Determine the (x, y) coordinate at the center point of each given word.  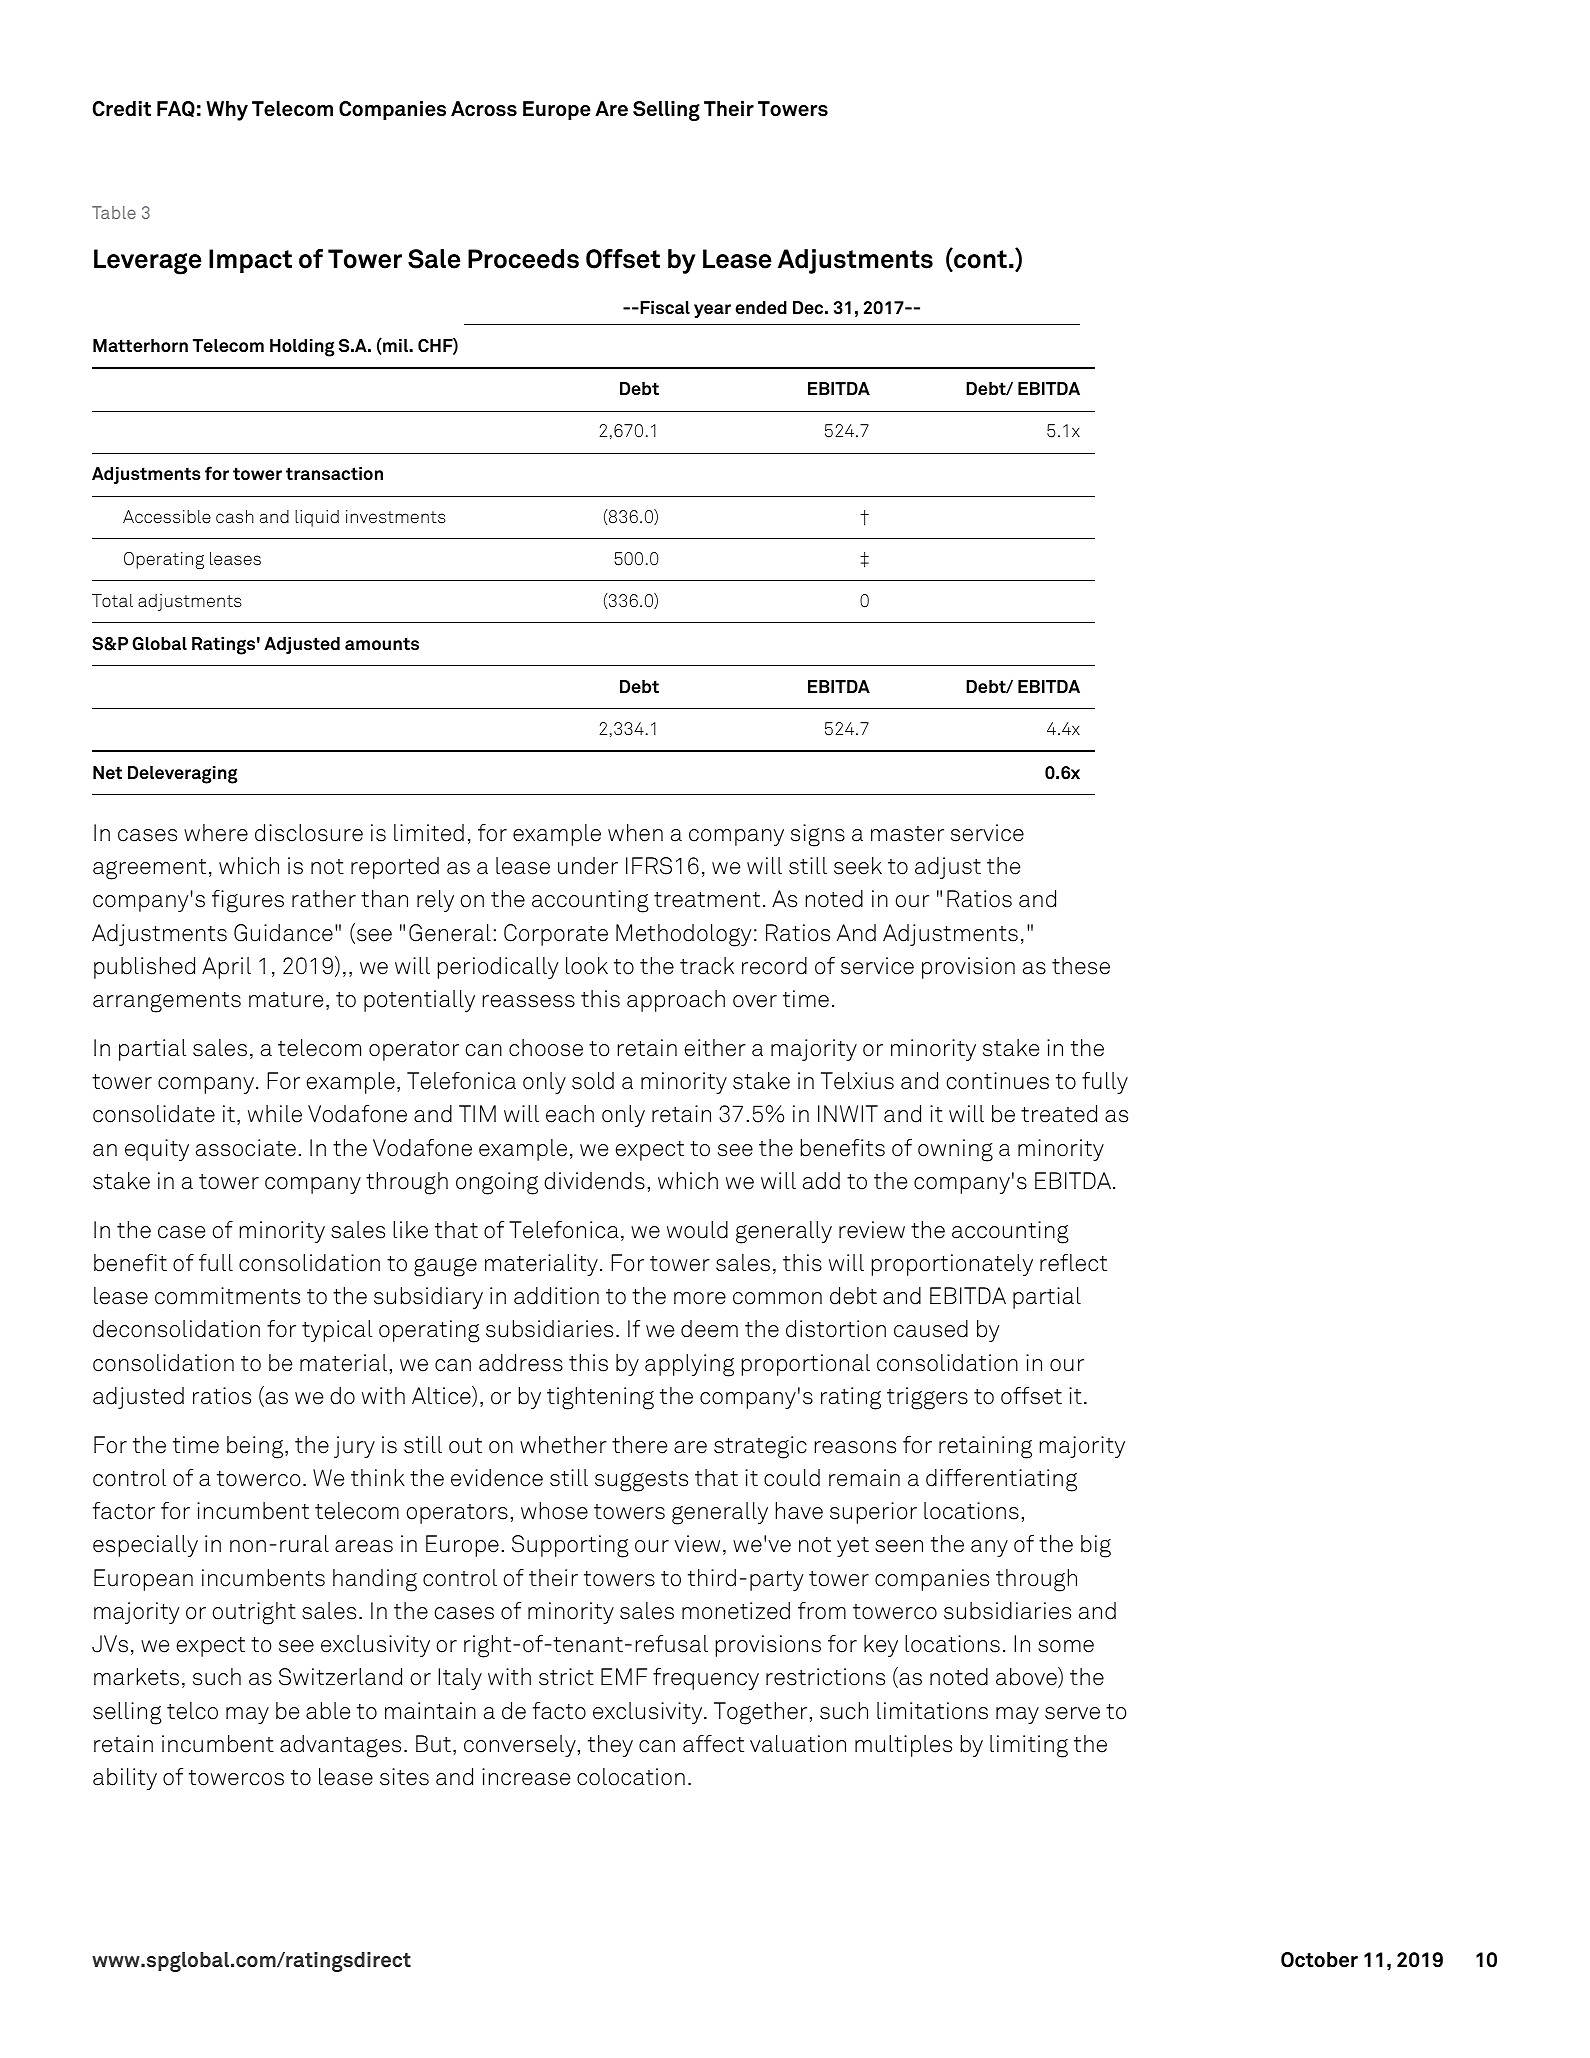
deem (709, 1329)
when (635, 833)
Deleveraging (183, 775)
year (712, 311)
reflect (1073, 1263)
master (907, 834)
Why (227, 111)
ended (761, 308)
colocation (631, 1777)
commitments (227, 1296)
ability (125, 1779)
